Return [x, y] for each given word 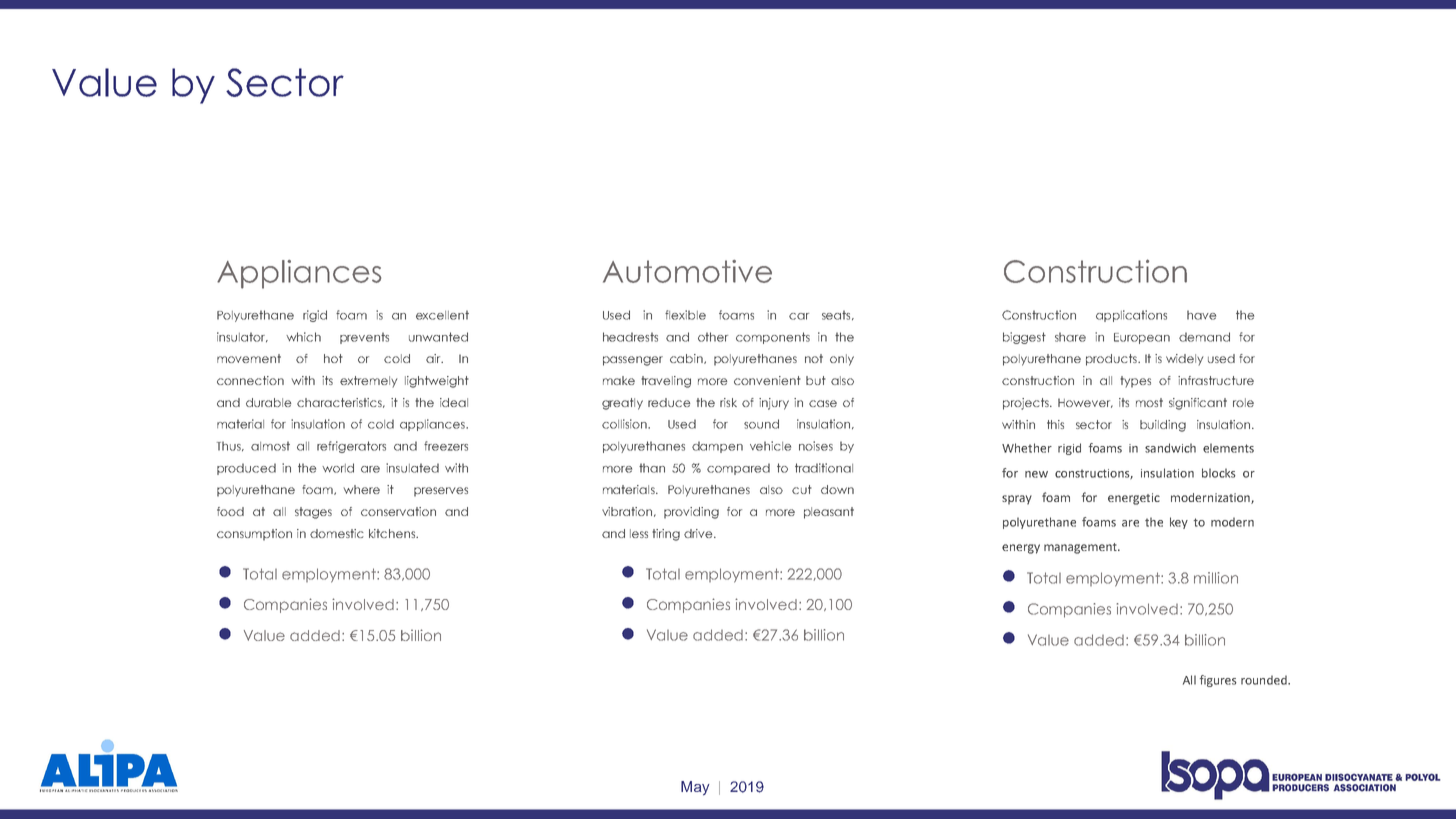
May [695, 788]
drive [699, 533]
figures [1218, 681]
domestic [337, 533]
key [1179, 523]
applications [1131, 316]
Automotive [687, 271]
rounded [1265, 680]
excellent [442, 315]
